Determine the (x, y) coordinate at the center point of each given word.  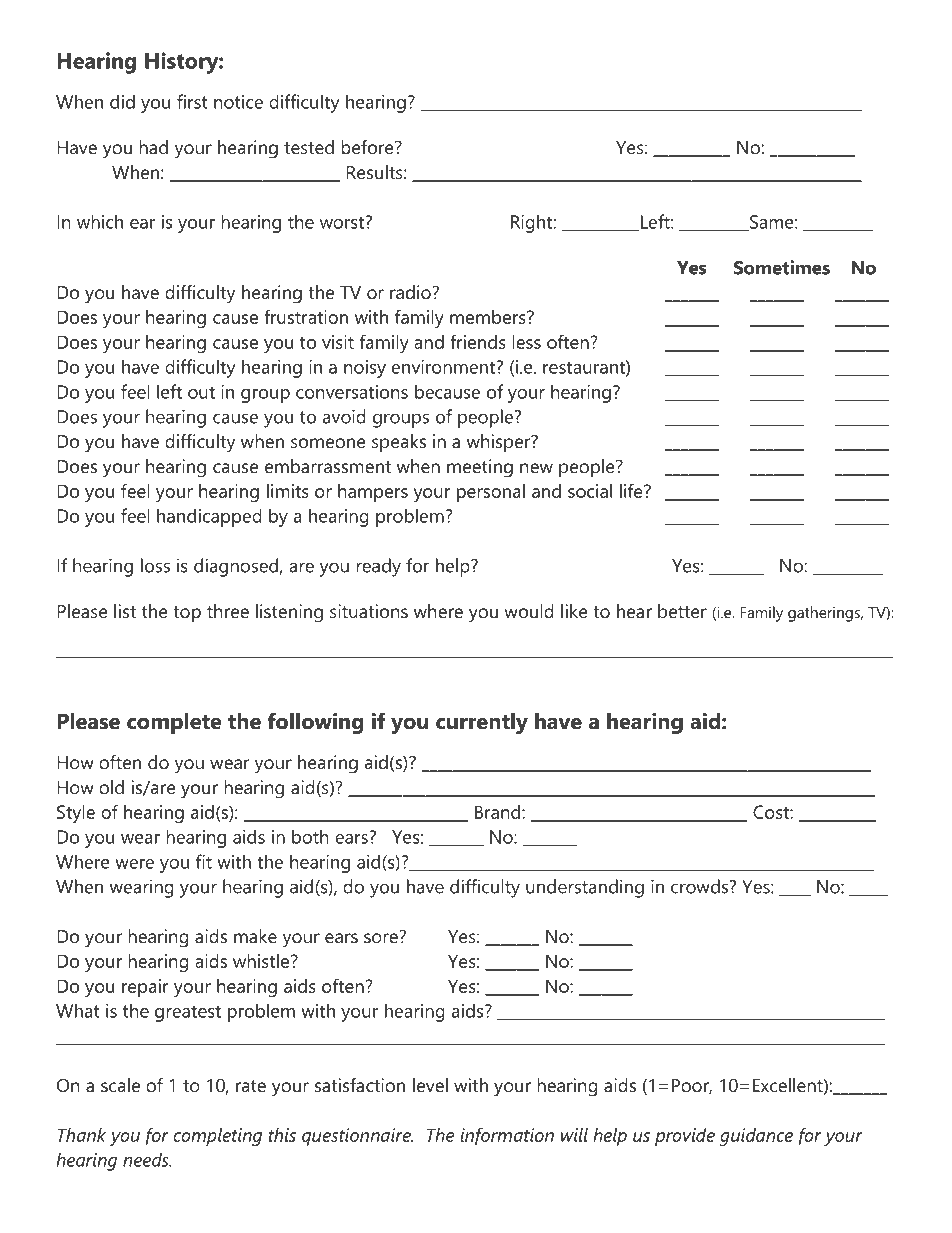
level (430, 1085)
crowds (699, 886)
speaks (399, 443)
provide (685, 1137)
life (632, 490)
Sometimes (782, 267)
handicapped (209, 517)
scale (120, 1085)
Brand (497, 812)
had (153, 147)
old (111, 787)
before (368, 147)
